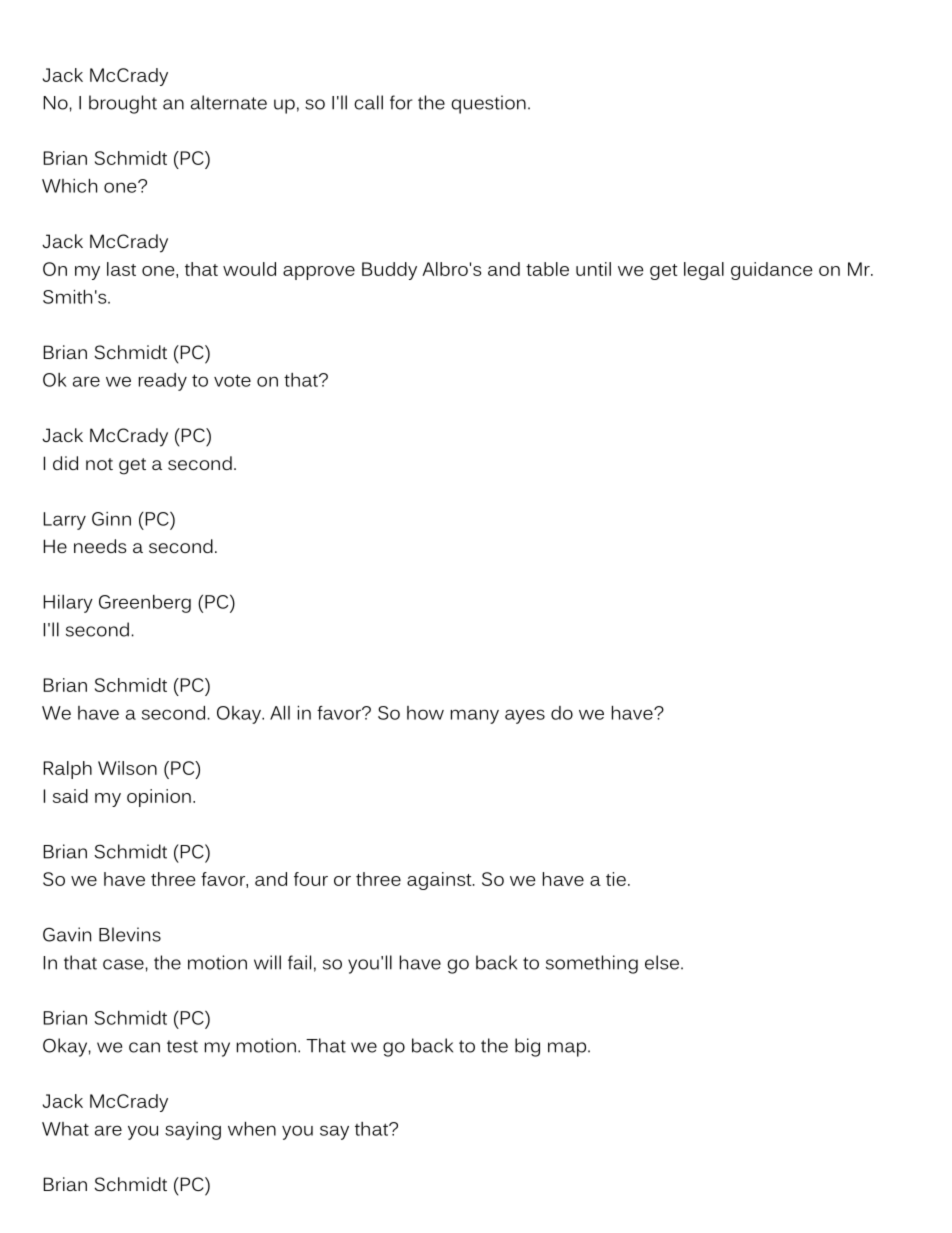  What do you see at coordinates (568, 1049) in the document?
I see `map` at bounding box center [568, 1049].
